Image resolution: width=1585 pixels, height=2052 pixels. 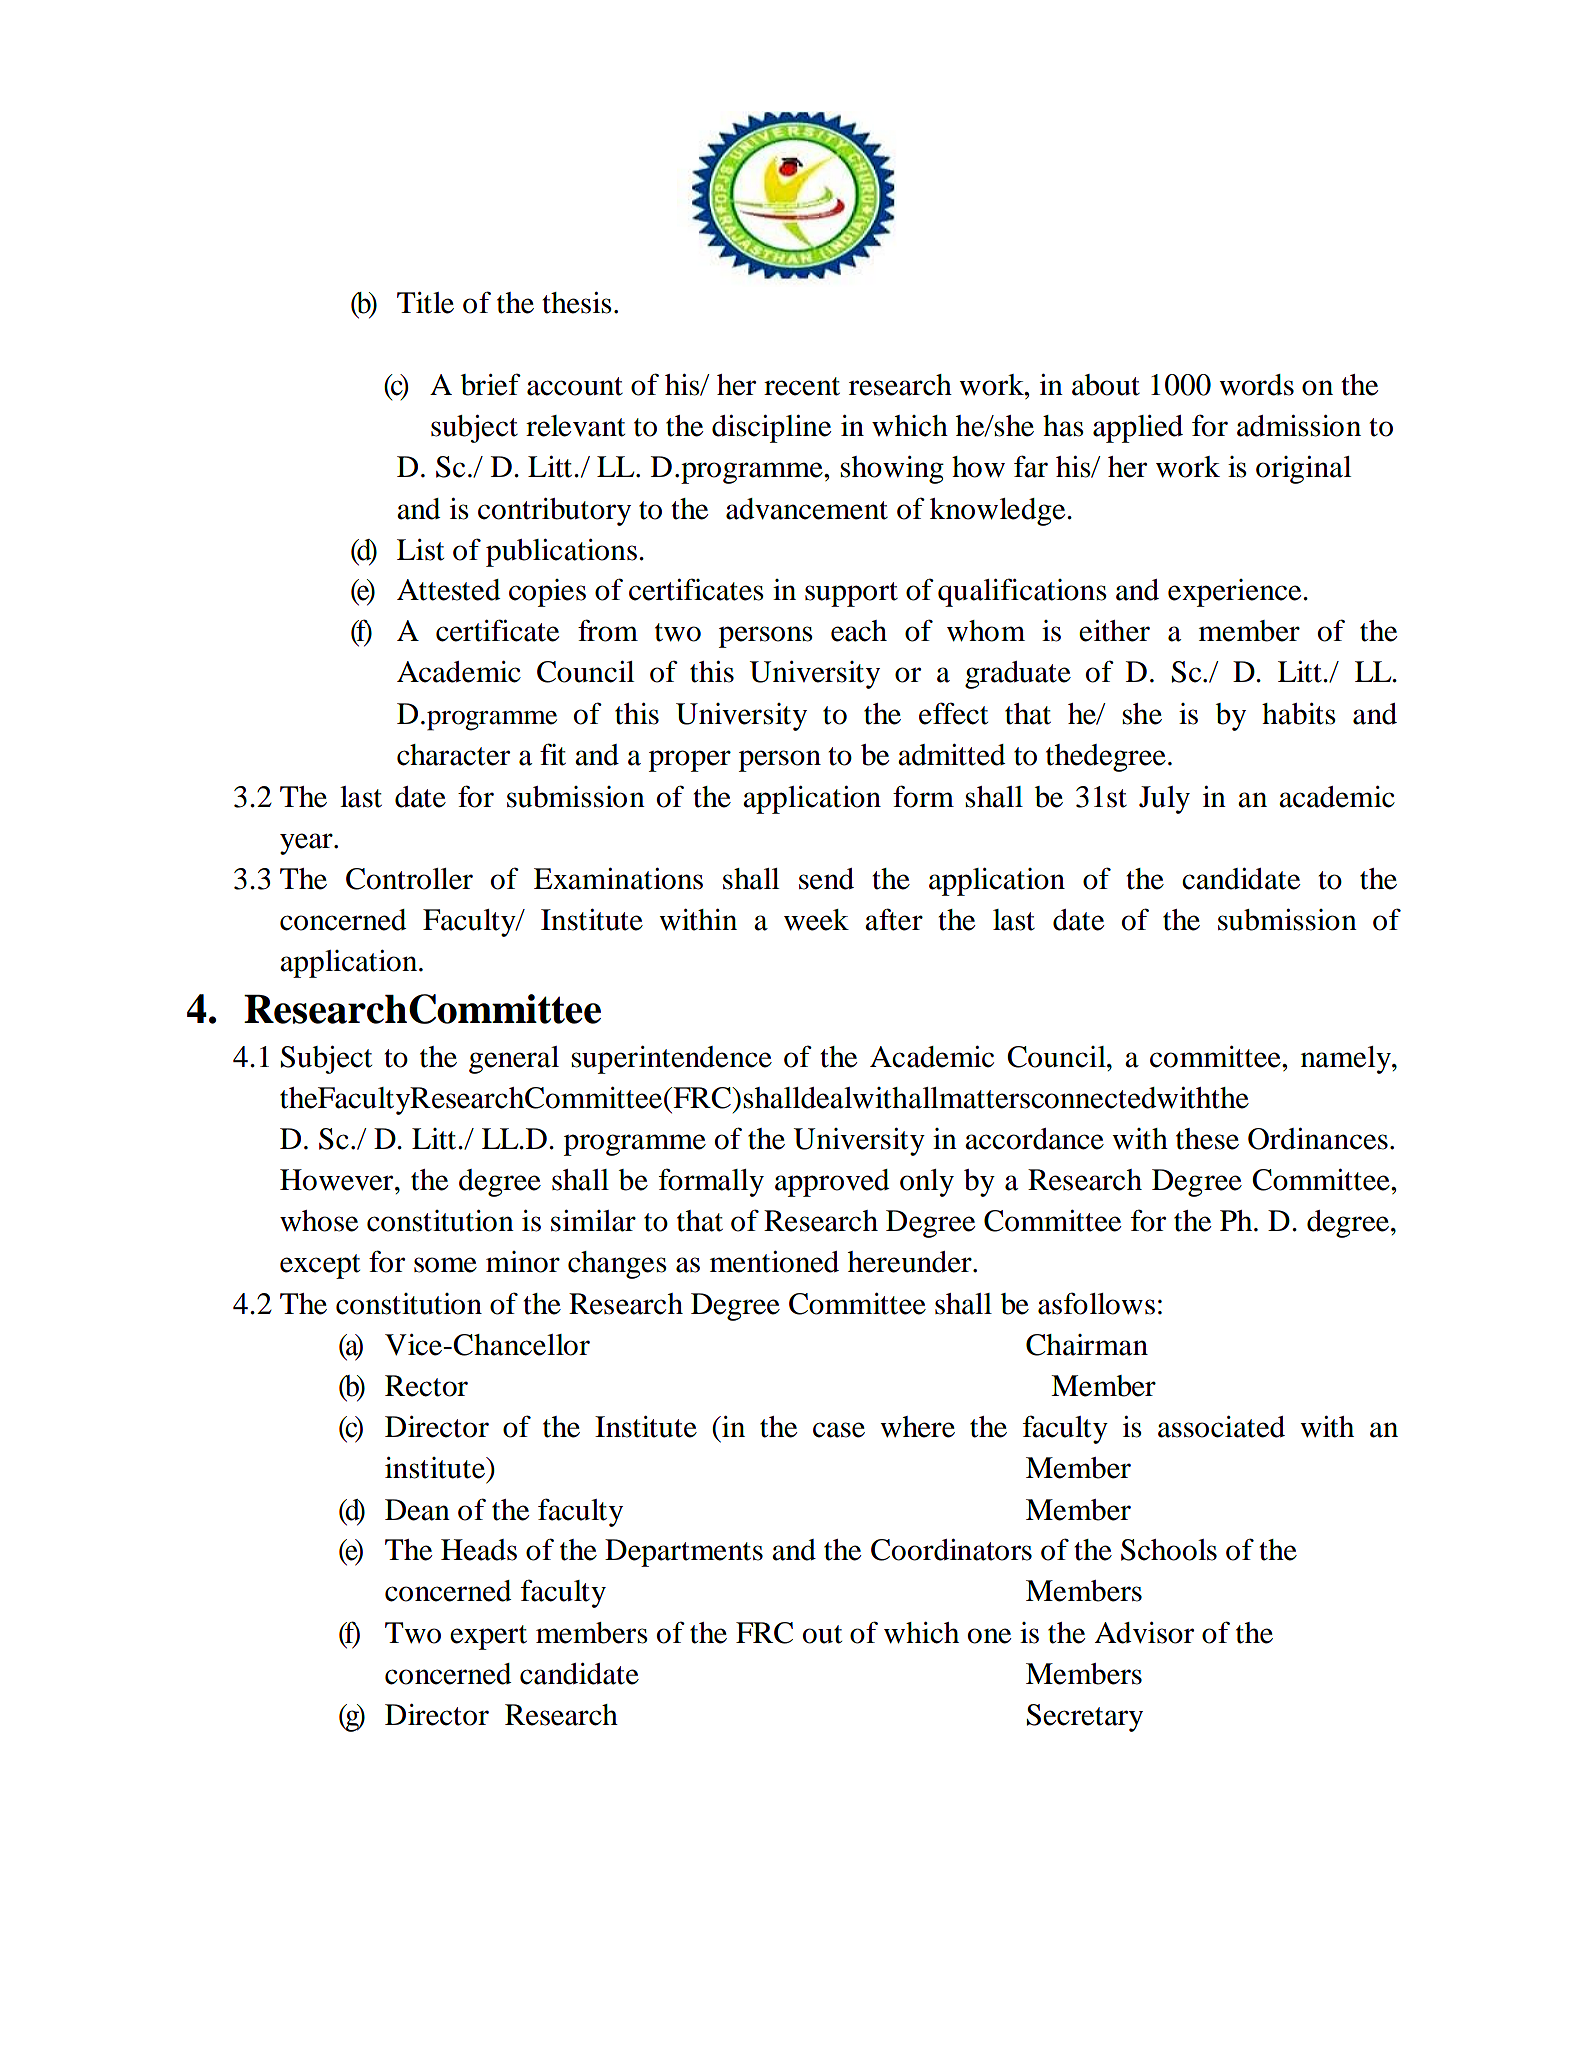 I want to click on recent, so click(x=802, y=386).
